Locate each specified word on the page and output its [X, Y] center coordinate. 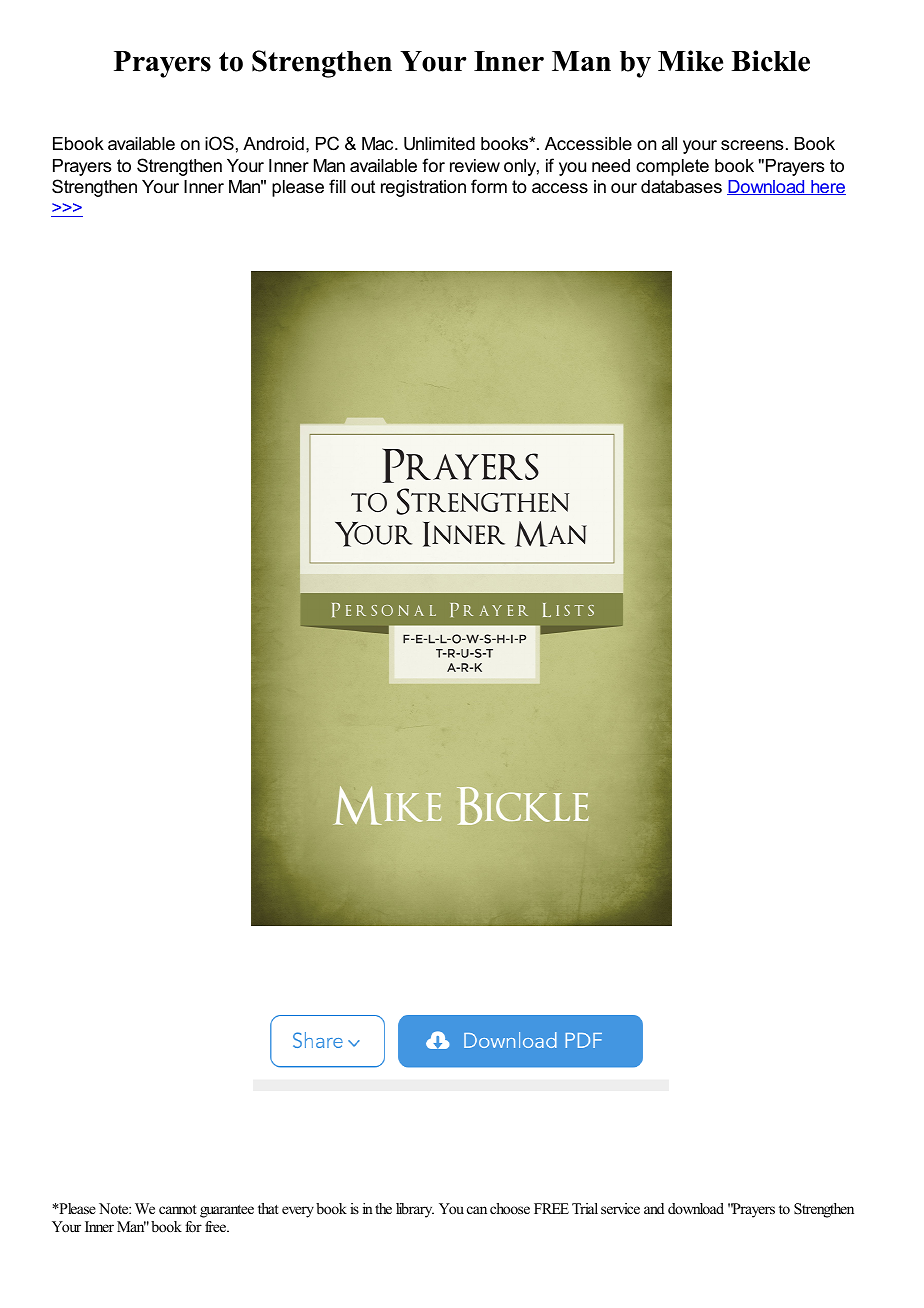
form [489, 186]
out [363, 187]
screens [752, 145]
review [475, 166]
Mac [379, 143]
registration [423, 188]
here [827, 187]
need [611, 166]
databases [681, 187]
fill [337, 186]
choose [510, 1208]
